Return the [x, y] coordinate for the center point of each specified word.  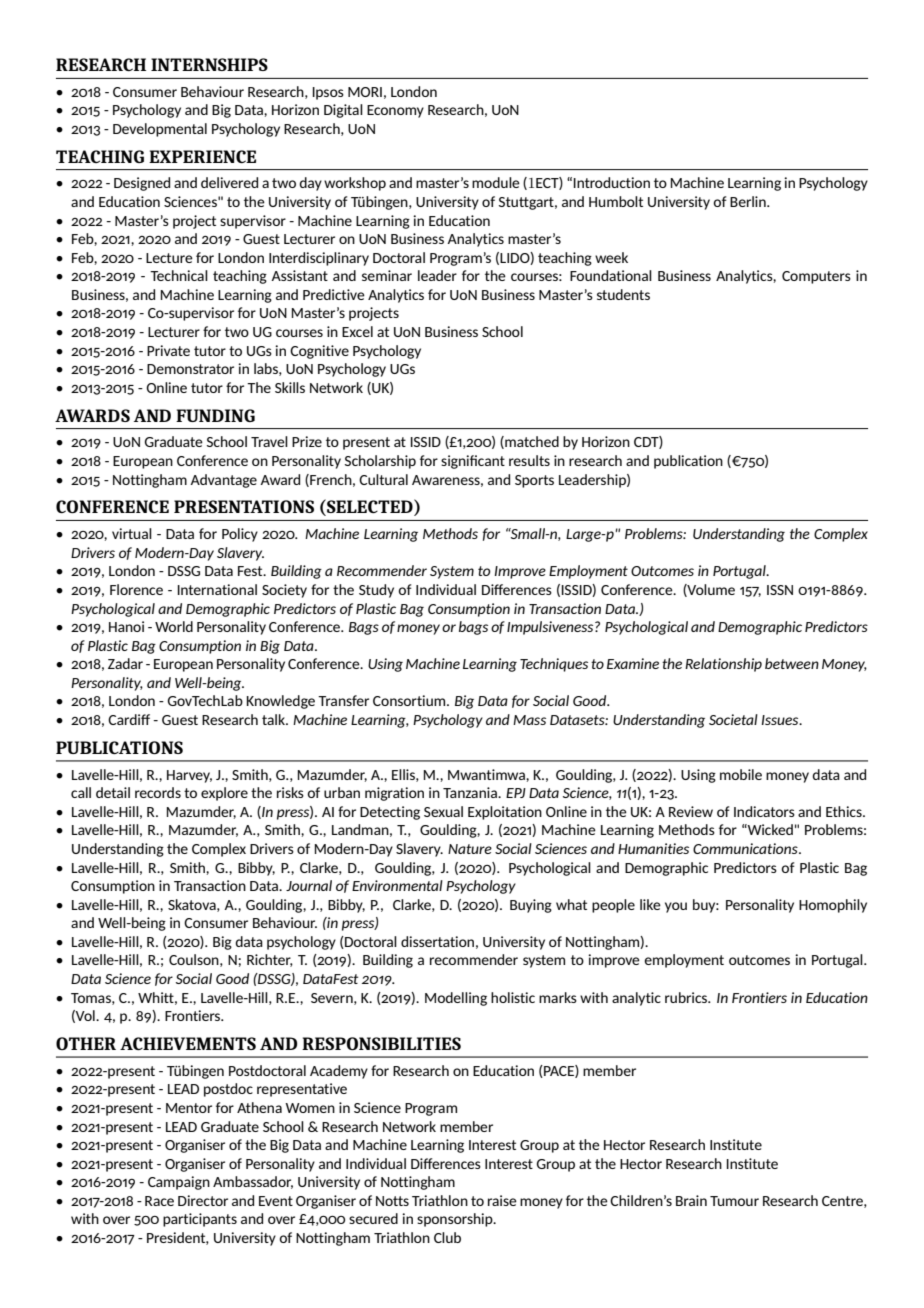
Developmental [160, 130]
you [676, 907]
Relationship [723, 665]
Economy [395, 111]
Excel [357, 331]
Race [159, 1201]
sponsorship [456, 1220]
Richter [270, 960]
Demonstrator [190, 369]
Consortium [410, 700]
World [174, 626]
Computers [816, 277]
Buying [531, 906]
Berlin [749, 201]
